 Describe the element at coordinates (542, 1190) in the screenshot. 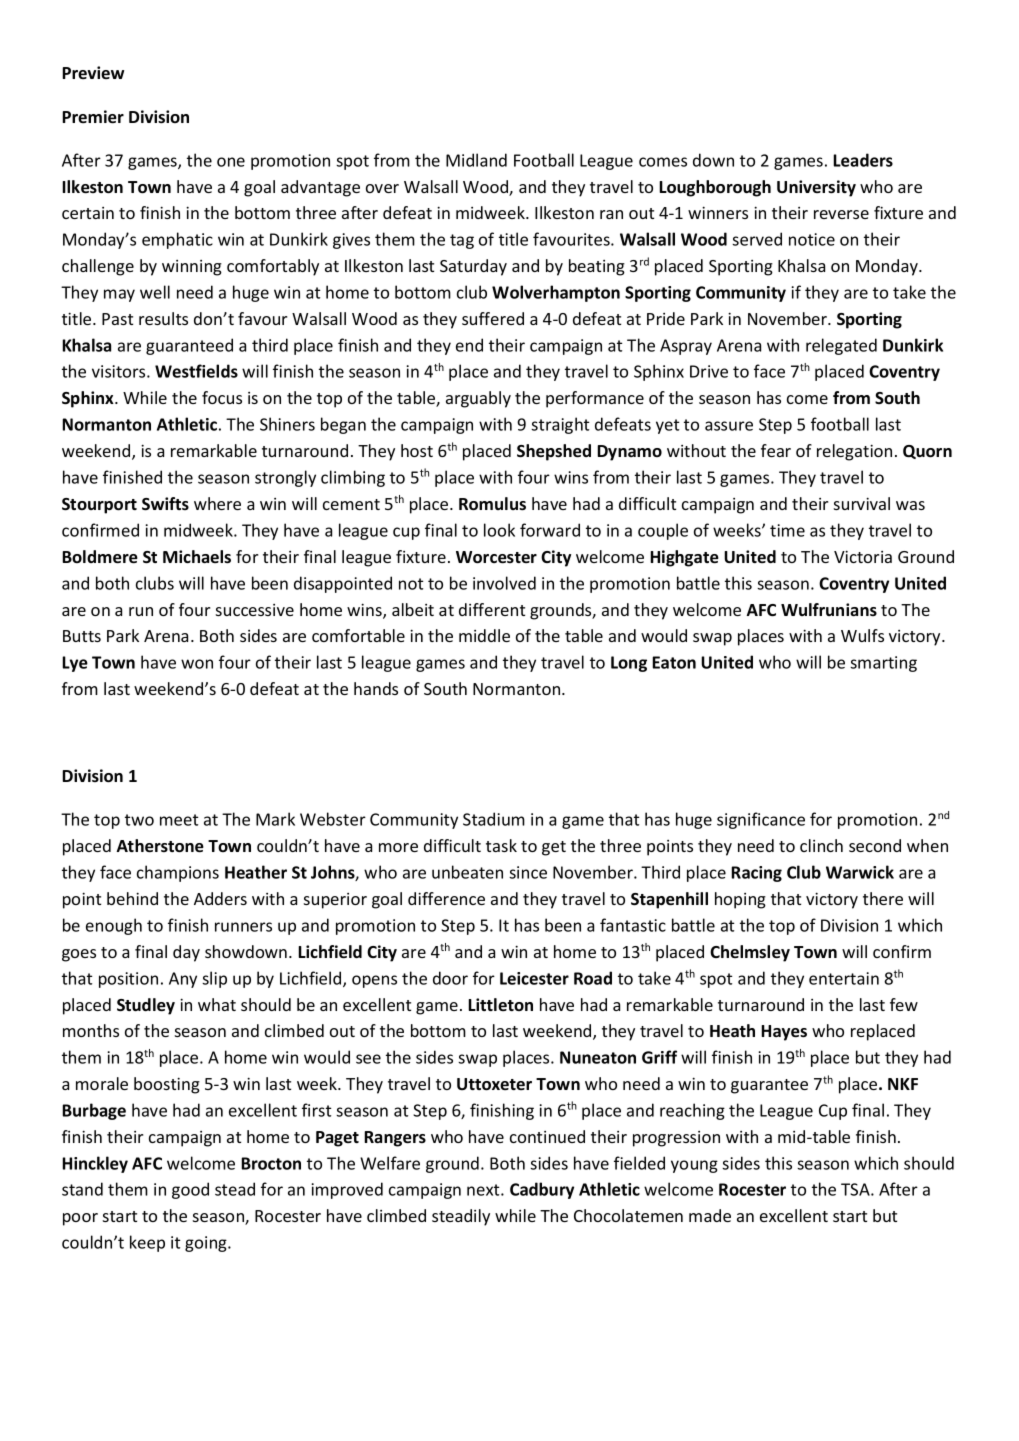

I see `Cadbury` at that location.
